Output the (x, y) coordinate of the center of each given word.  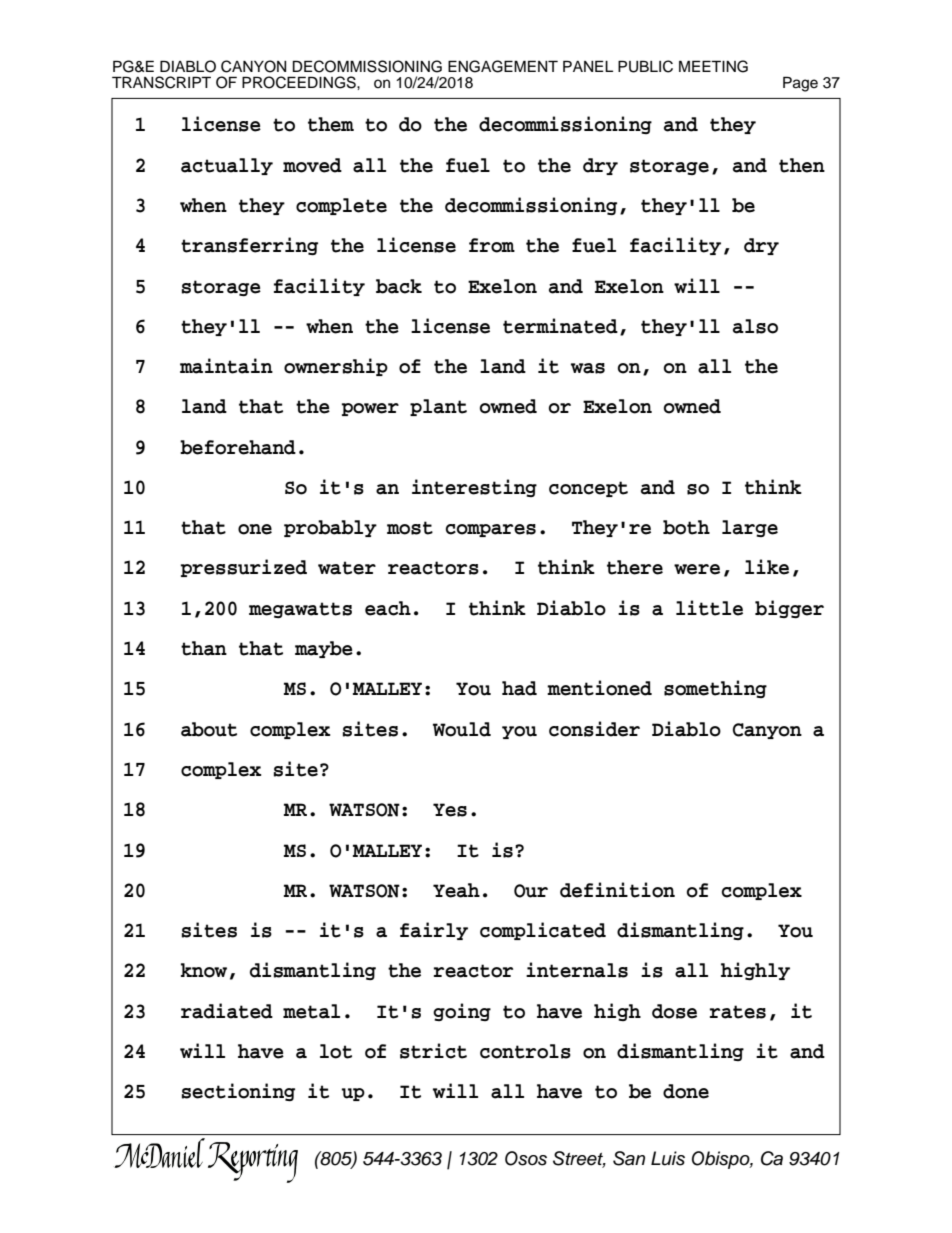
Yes (450, 810)
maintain (226, 366)
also (755, 326)
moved (312, 165)
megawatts (300, 610)
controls (525, 1051)
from (492, 245)
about (209, 729)
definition (617, 890)
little (709, 608)
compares (491, 530)
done (686, 1091)
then (802, 165)
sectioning (238, 1092)
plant (438, 407)
